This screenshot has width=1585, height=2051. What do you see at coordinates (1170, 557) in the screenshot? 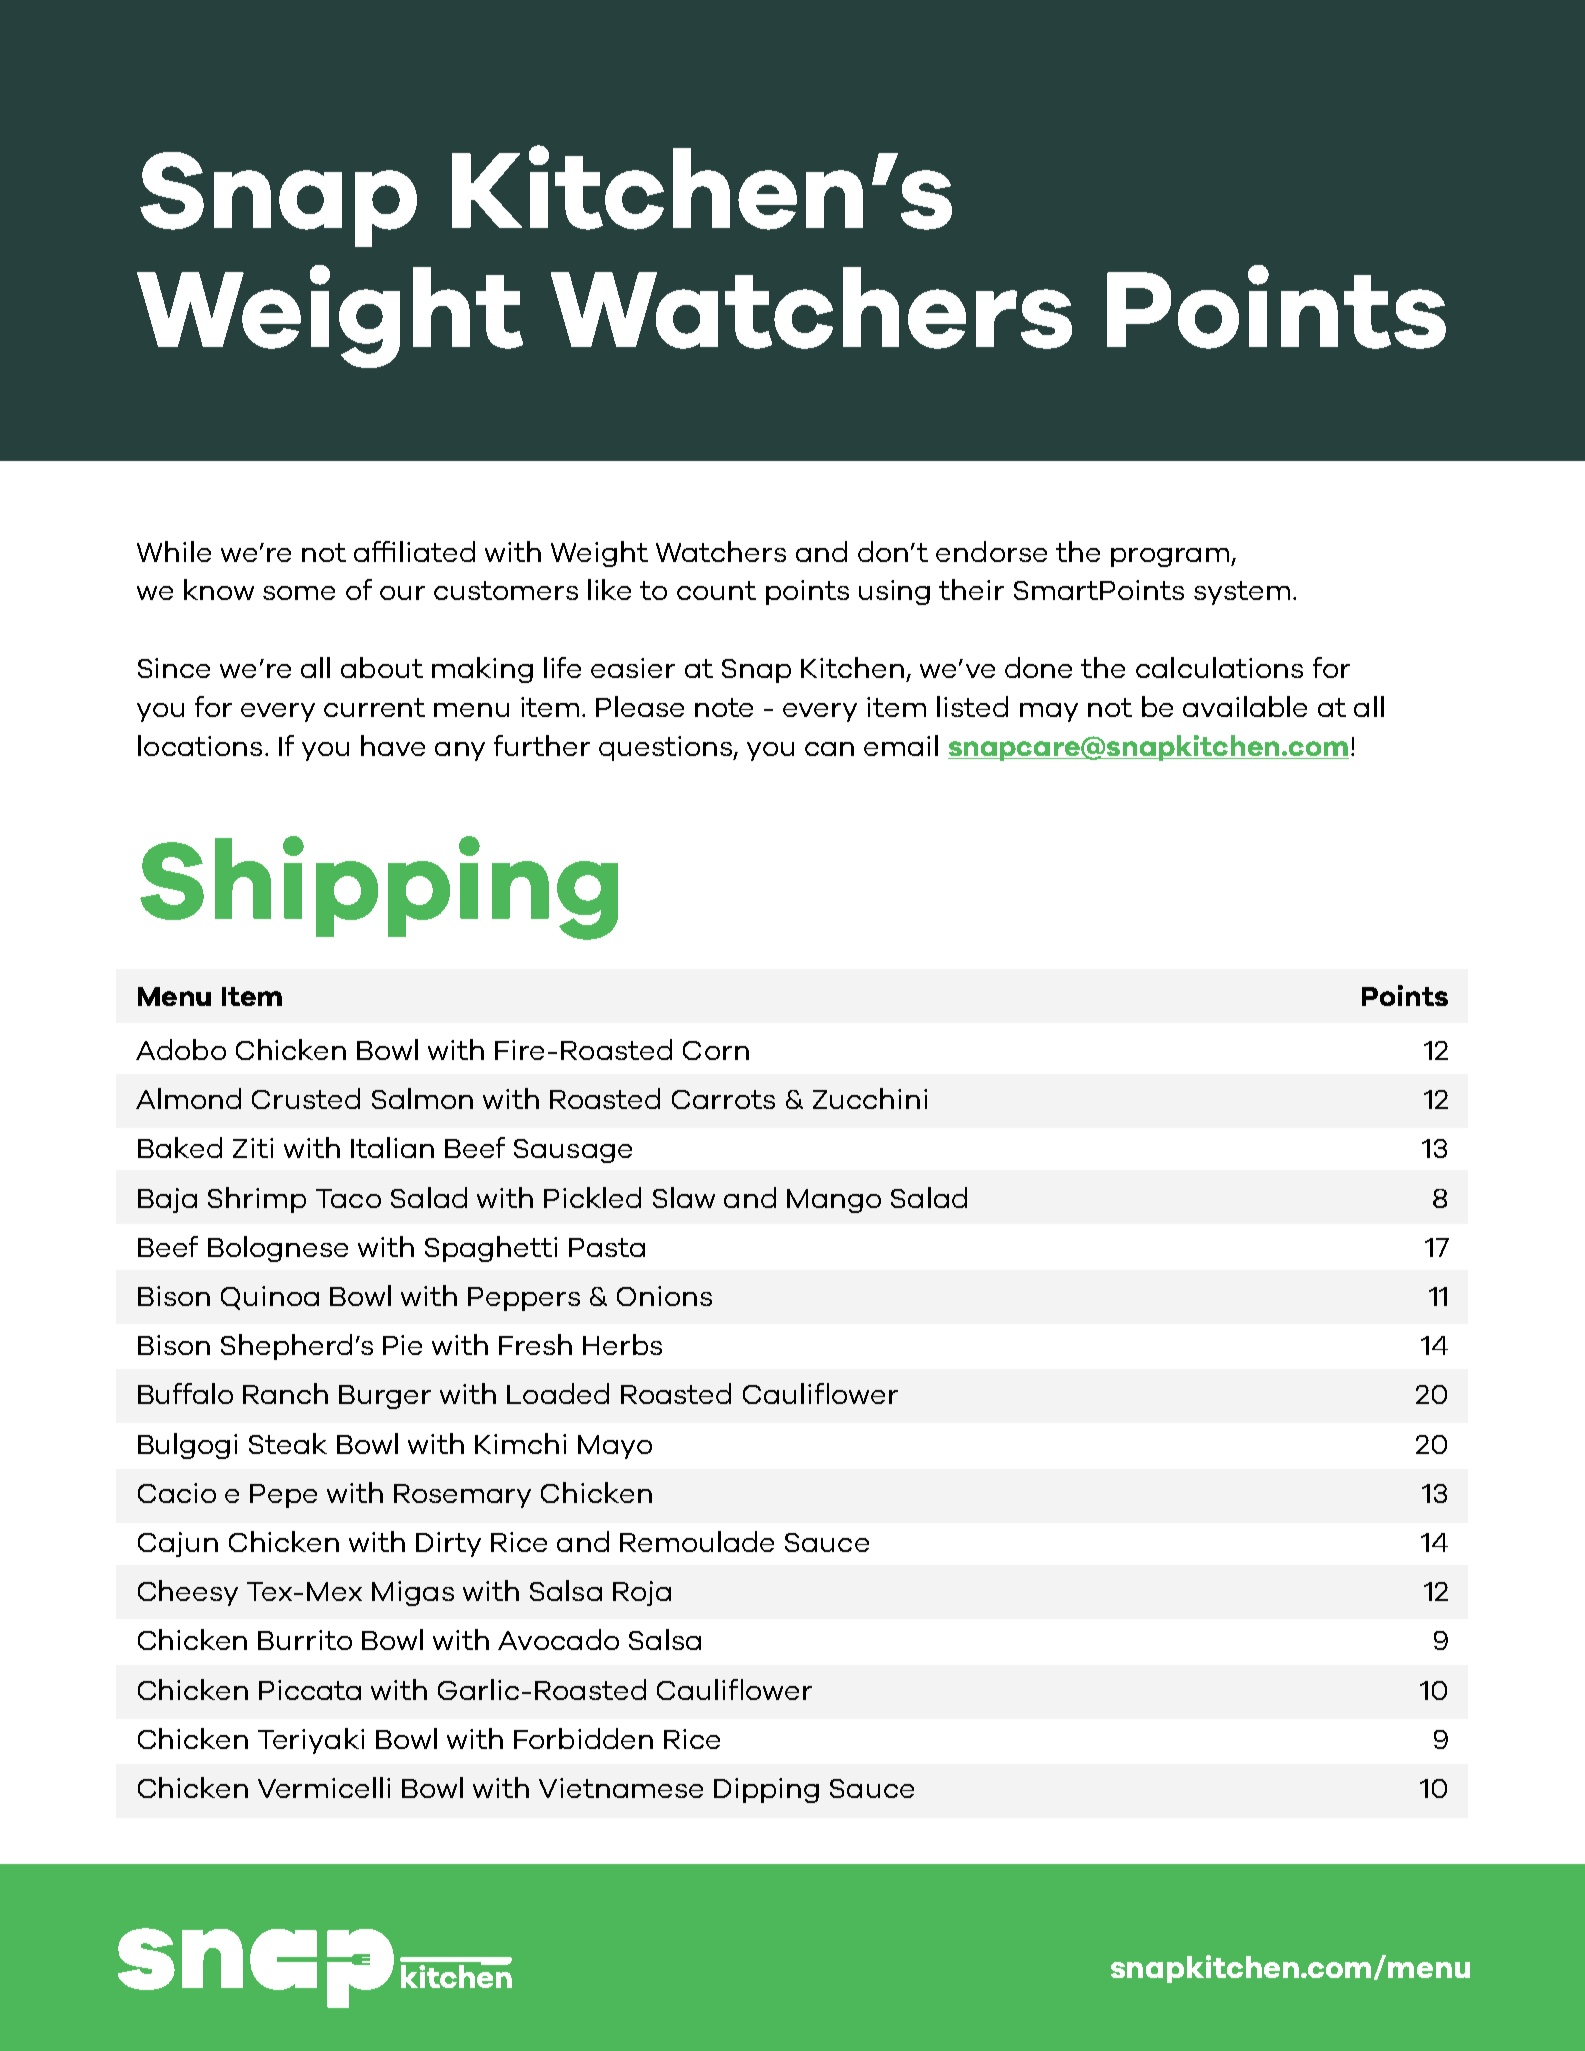
I see `program` at bounding box center [1170, 557].
